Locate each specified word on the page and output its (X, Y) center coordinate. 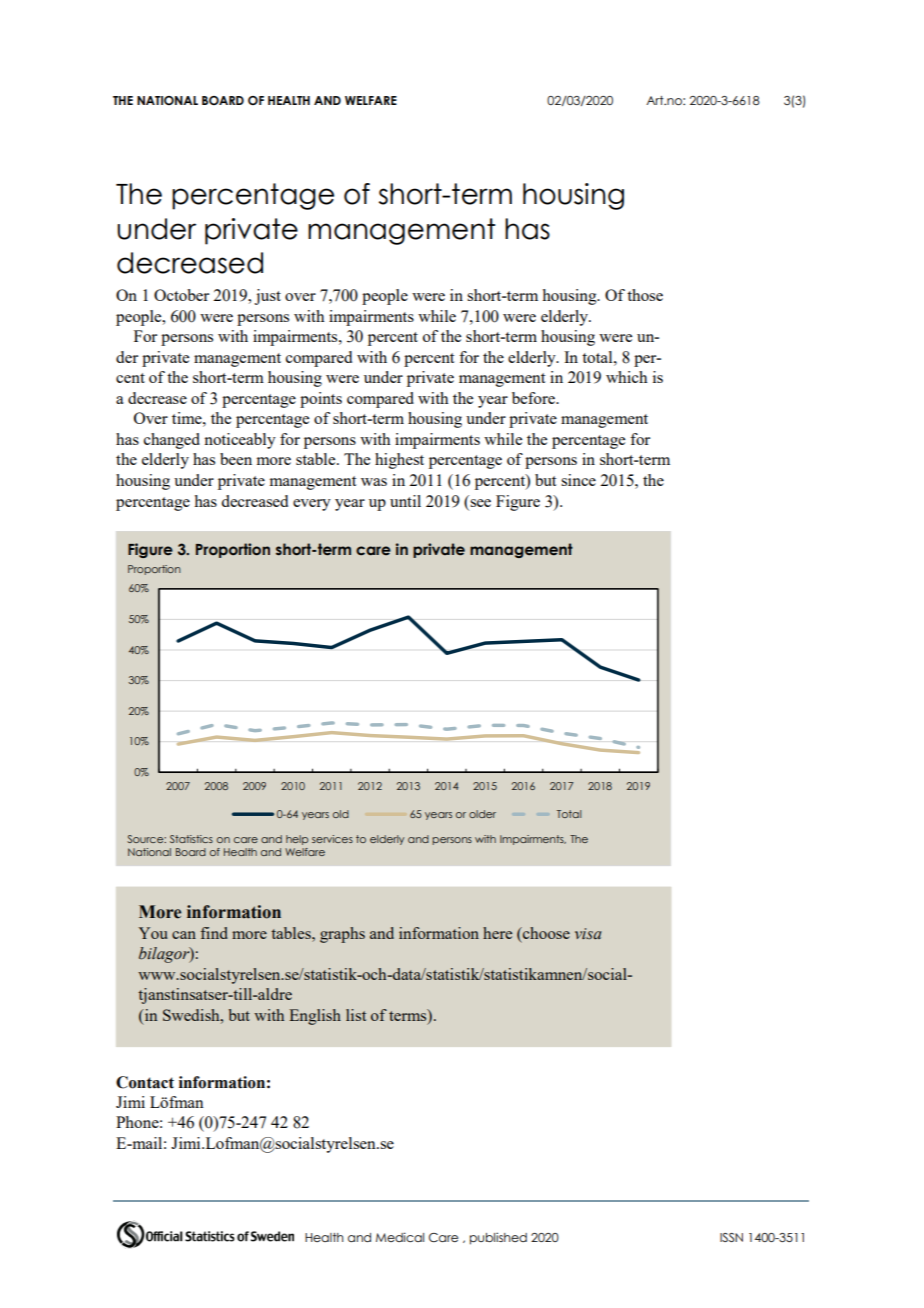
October (181, 295)
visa (588, 934)
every (312, 505)
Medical (400, 1237)
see (480, 503)
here (497, 933)
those (645, 295)
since (578, 480)
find (214, 933)
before (534, 398)
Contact (145, 1082)
